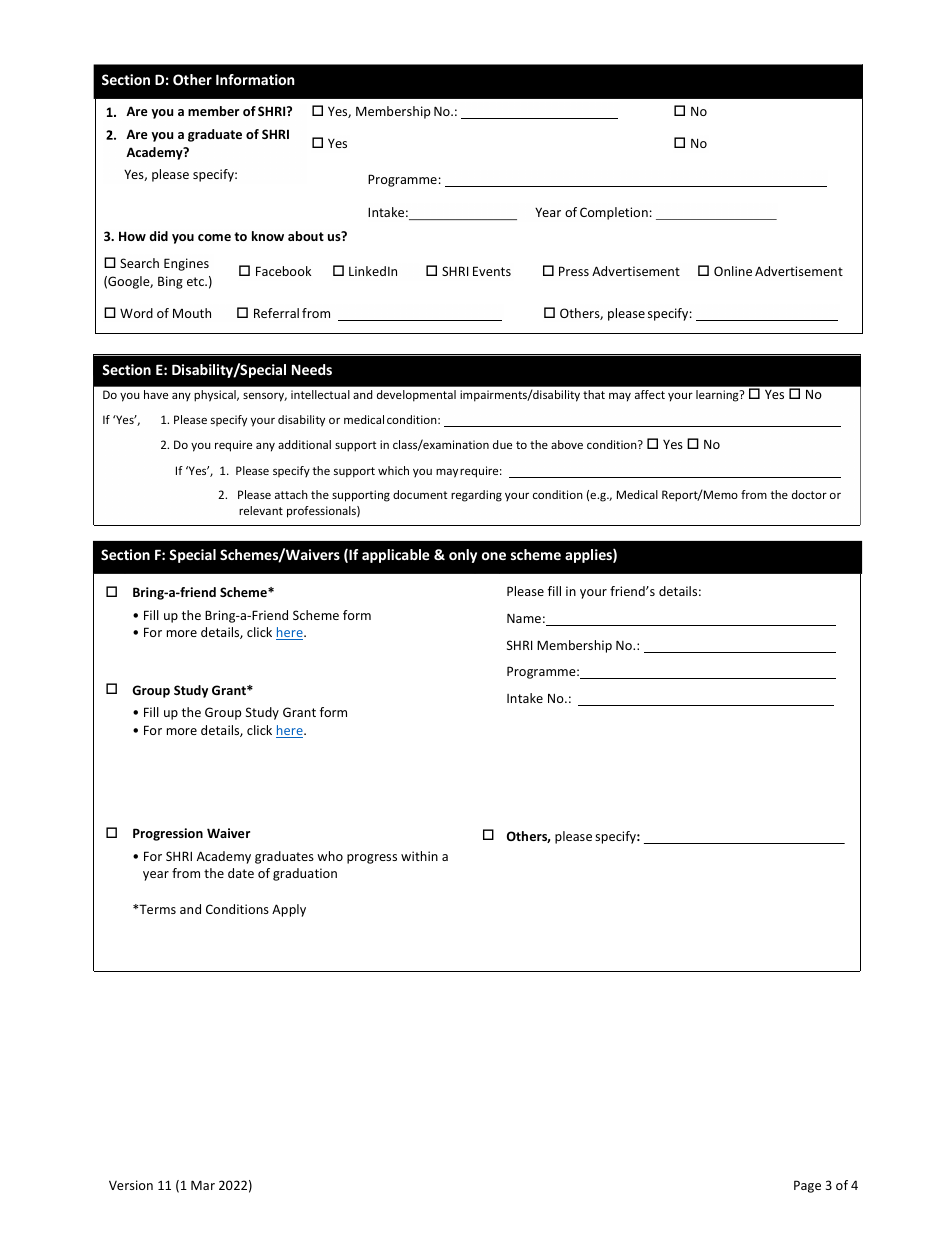 The image size is (952, 1233). What do you see at coordinates (492, 271) in the screenshot?
I see `Events` at bounding box center [492, 271].
